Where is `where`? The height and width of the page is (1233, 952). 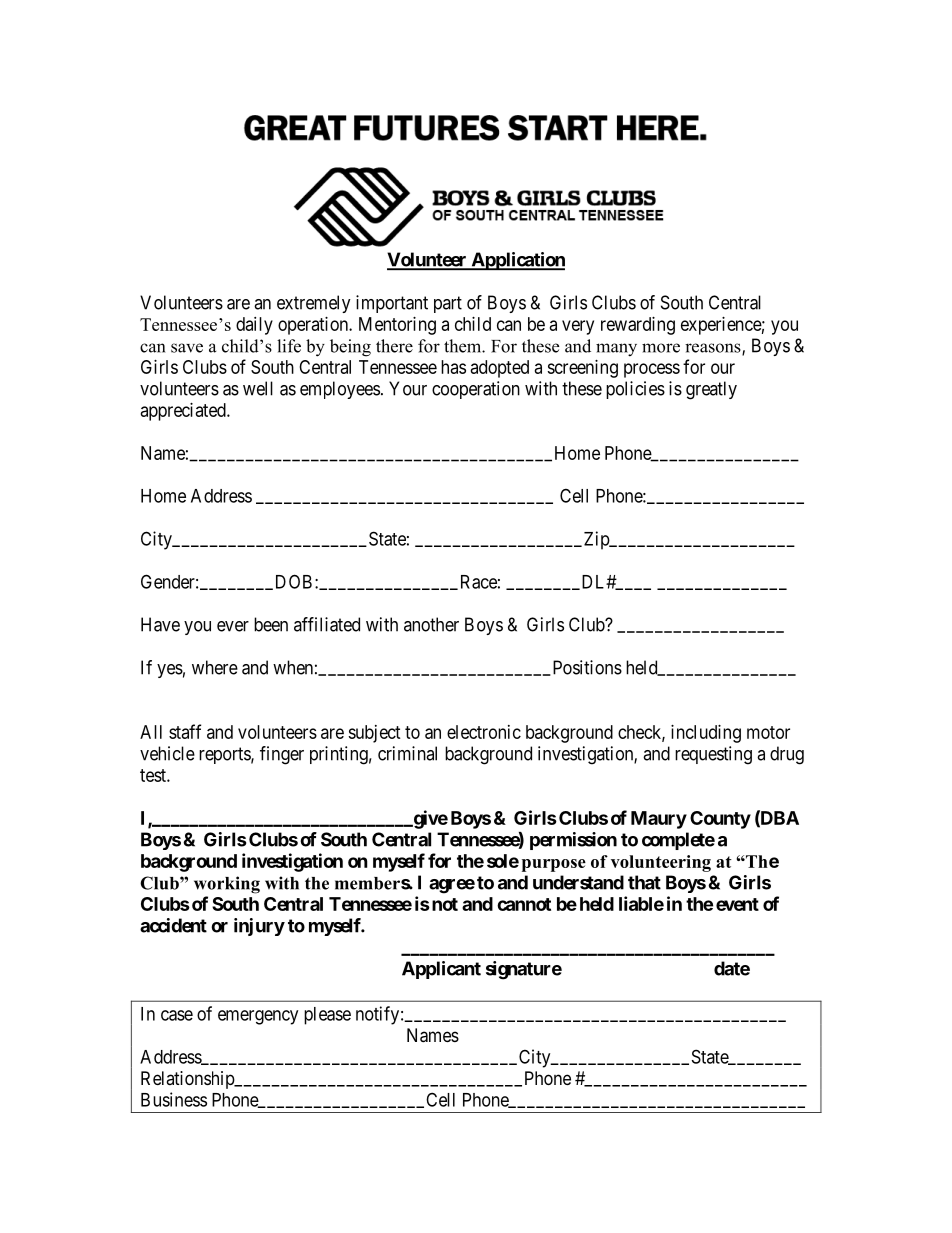
where is located at coordinates (215, 667).
